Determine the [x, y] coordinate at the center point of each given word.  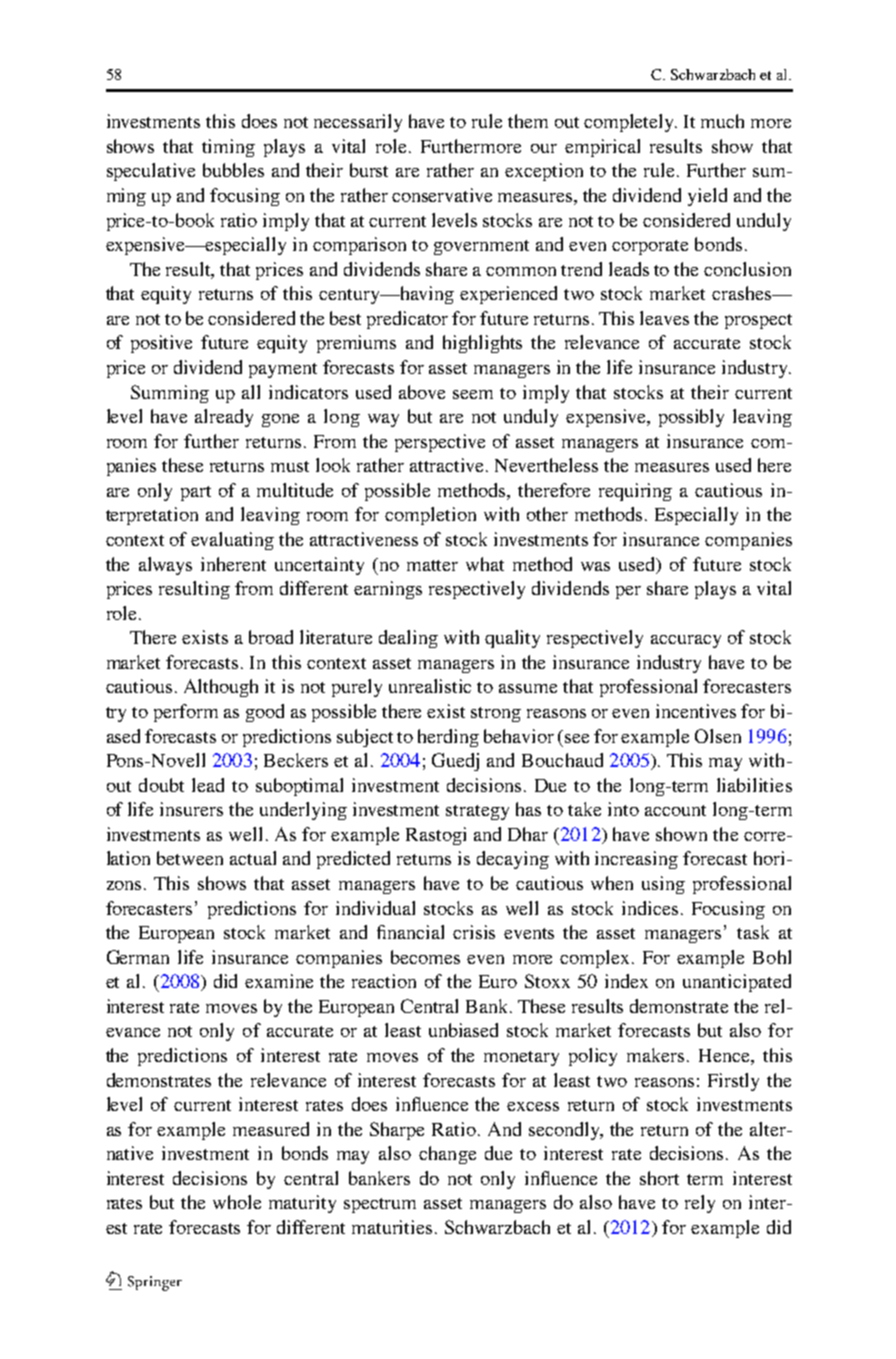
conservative [442, 195]
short [659, 1178]
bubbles [233, 170]
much [722, 121]
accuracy [686, 641]
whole [237, 1202]
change [447, 1155]
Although [221, 688]
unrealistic [430, 686]
